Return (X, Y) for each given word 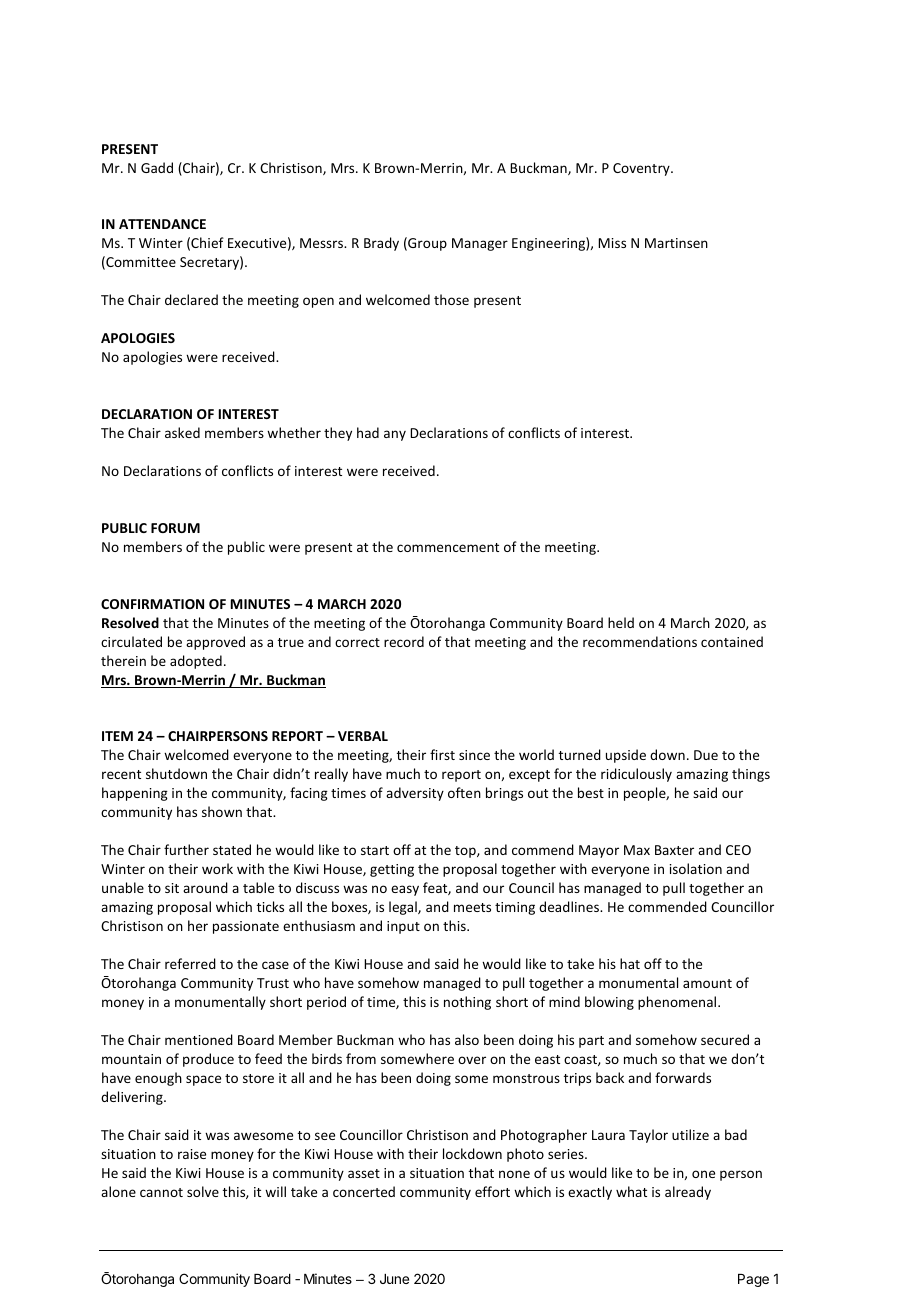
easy (405, 890)
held (621, 622)
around (205, 887)
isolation (696, 868)
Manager (480, 244)
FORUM (175, 528)
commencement (448, 547)
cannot (161, 1192)
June (394, 1279)
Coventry (642, 169)
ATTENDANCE (162, 224)
